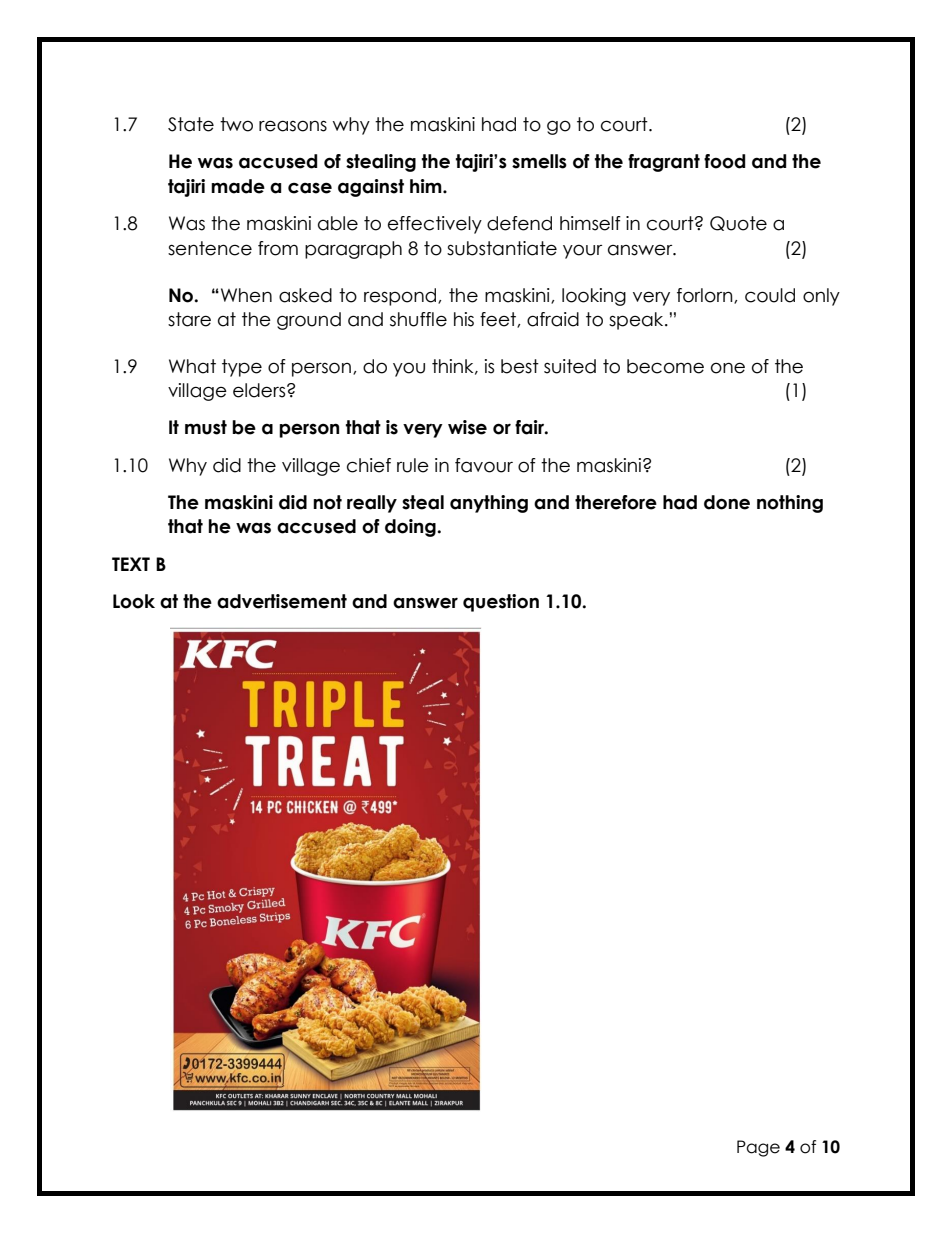 The width and height of the screenshot is (952, 1233). What do you see at coordinates (724, 161) in the screenshot?
I see `food` at bounding box center [724, 161].
